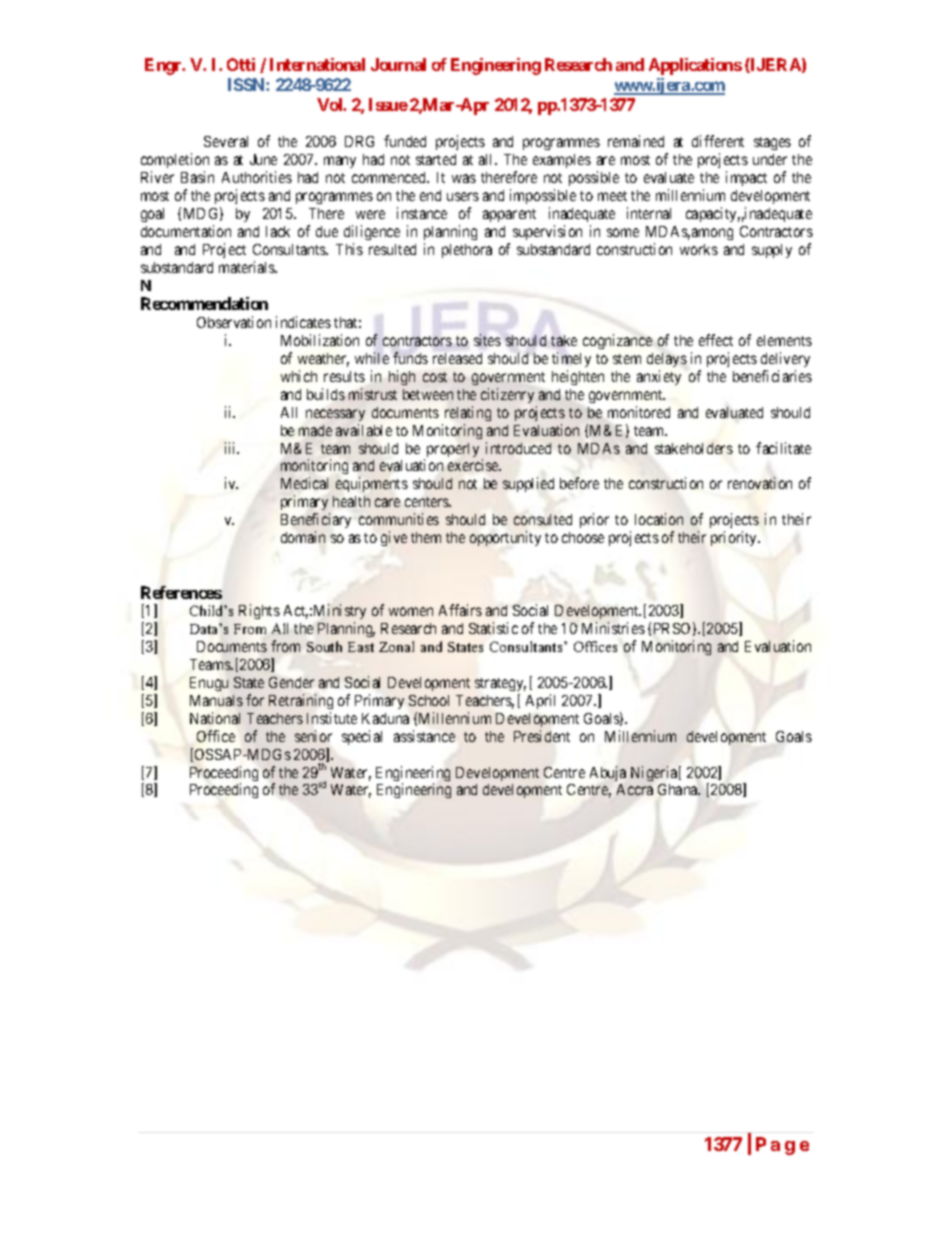 This screenshot has width=952, height=1233. I want to click on senior, so click(313, 736).
